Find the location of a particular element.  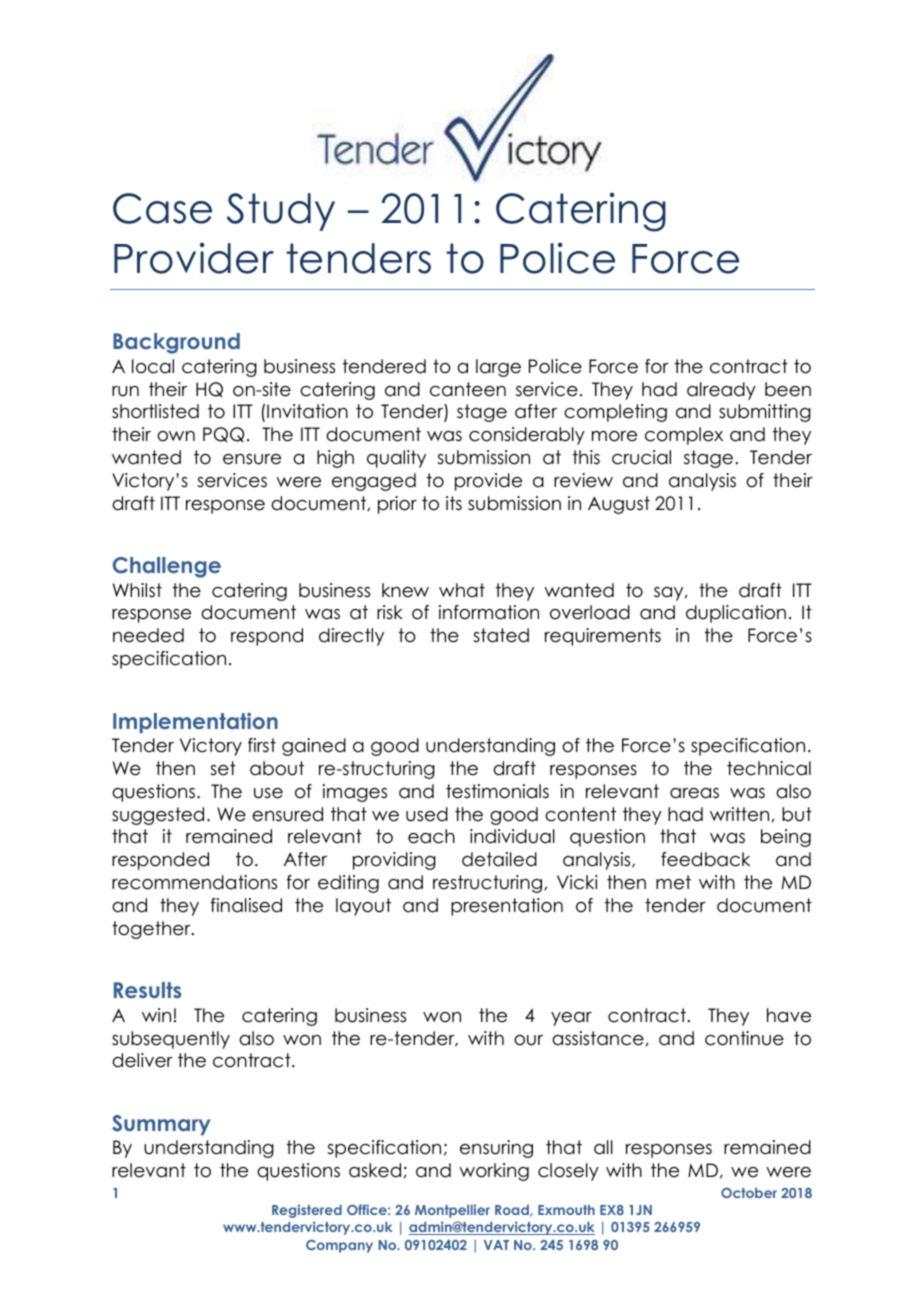

PQQ is located at coordinates (223, 434).
